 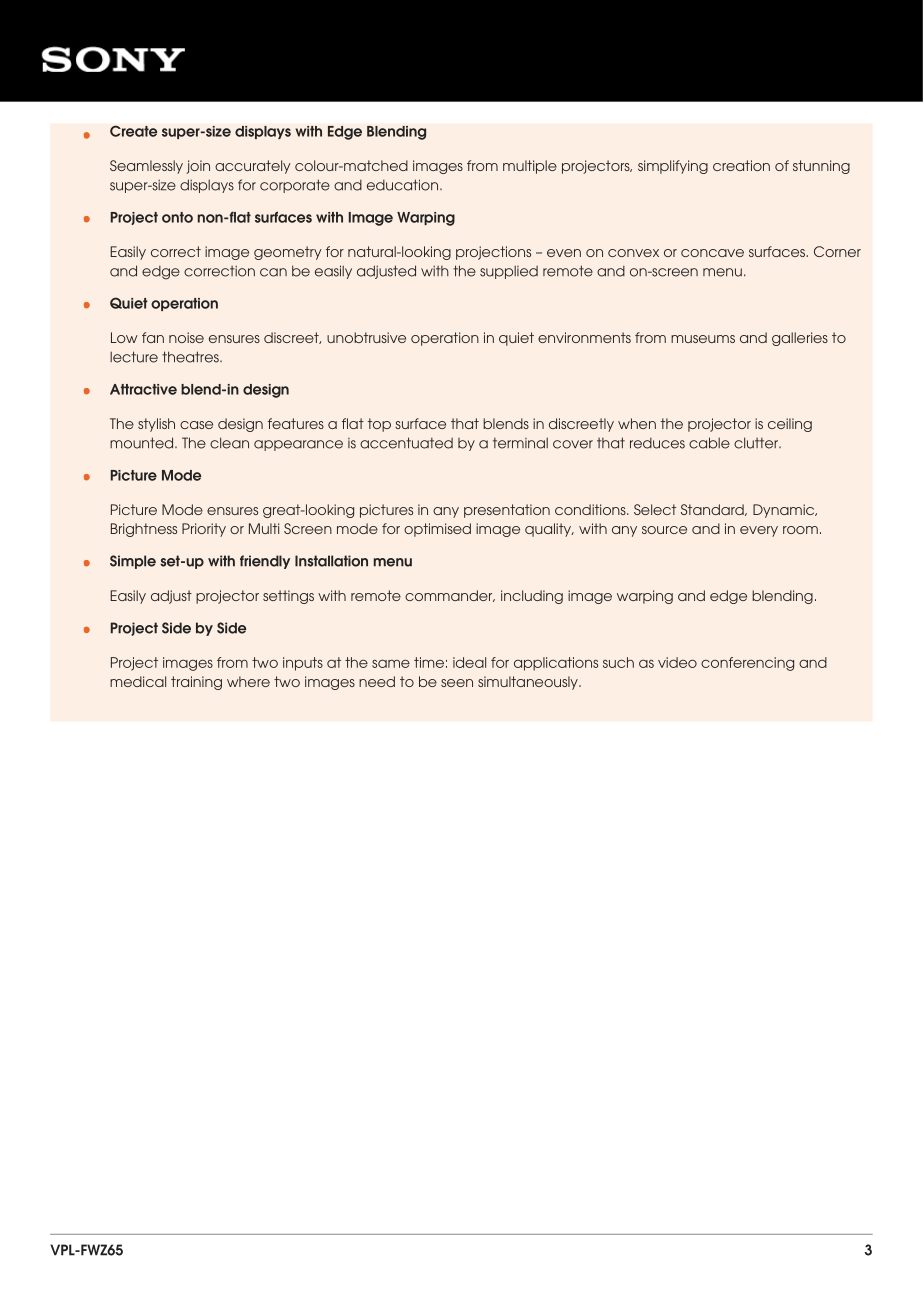 I want to click on creation, so click(x=741, y=165).
